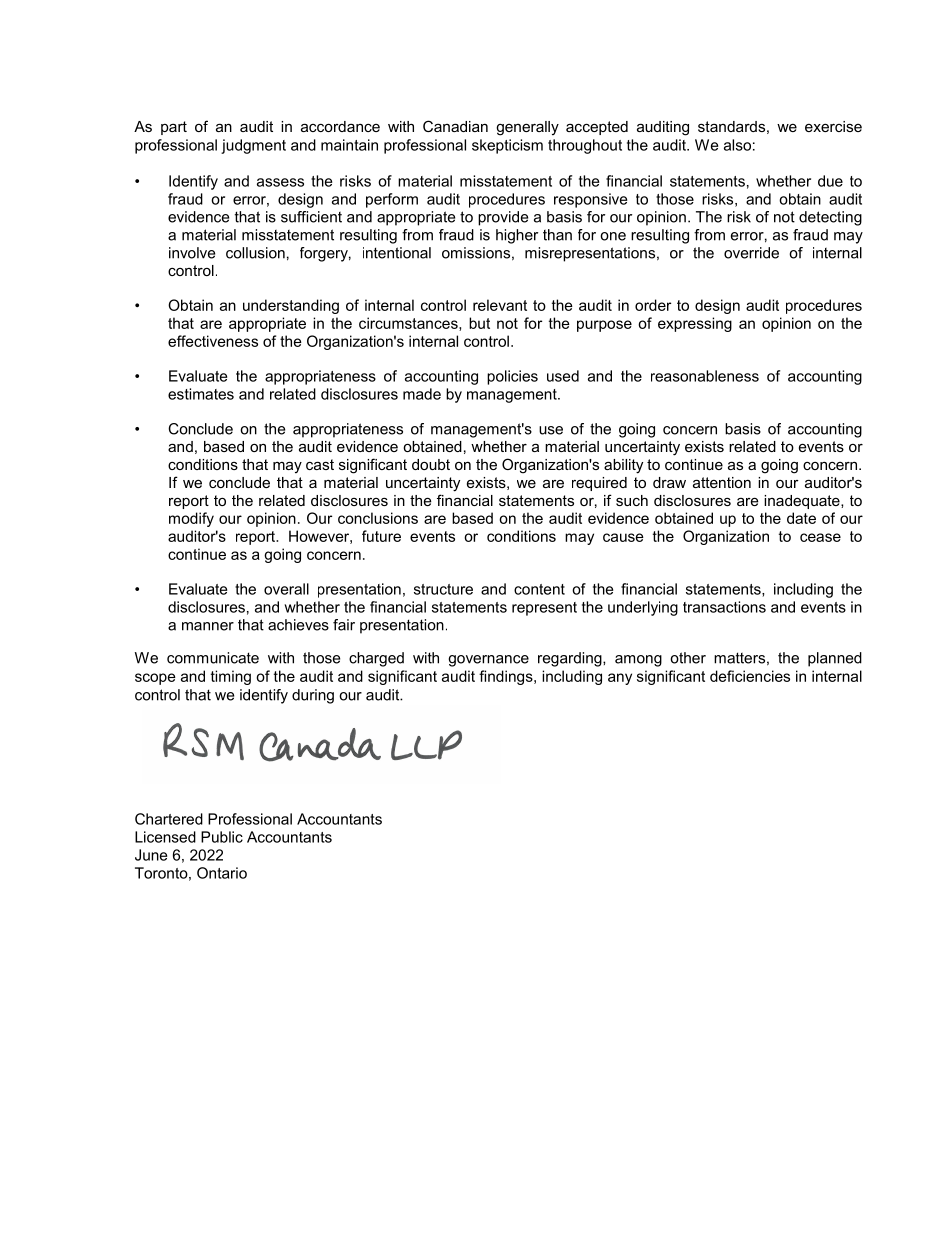  I want to click on timing, so click(231, 677).
